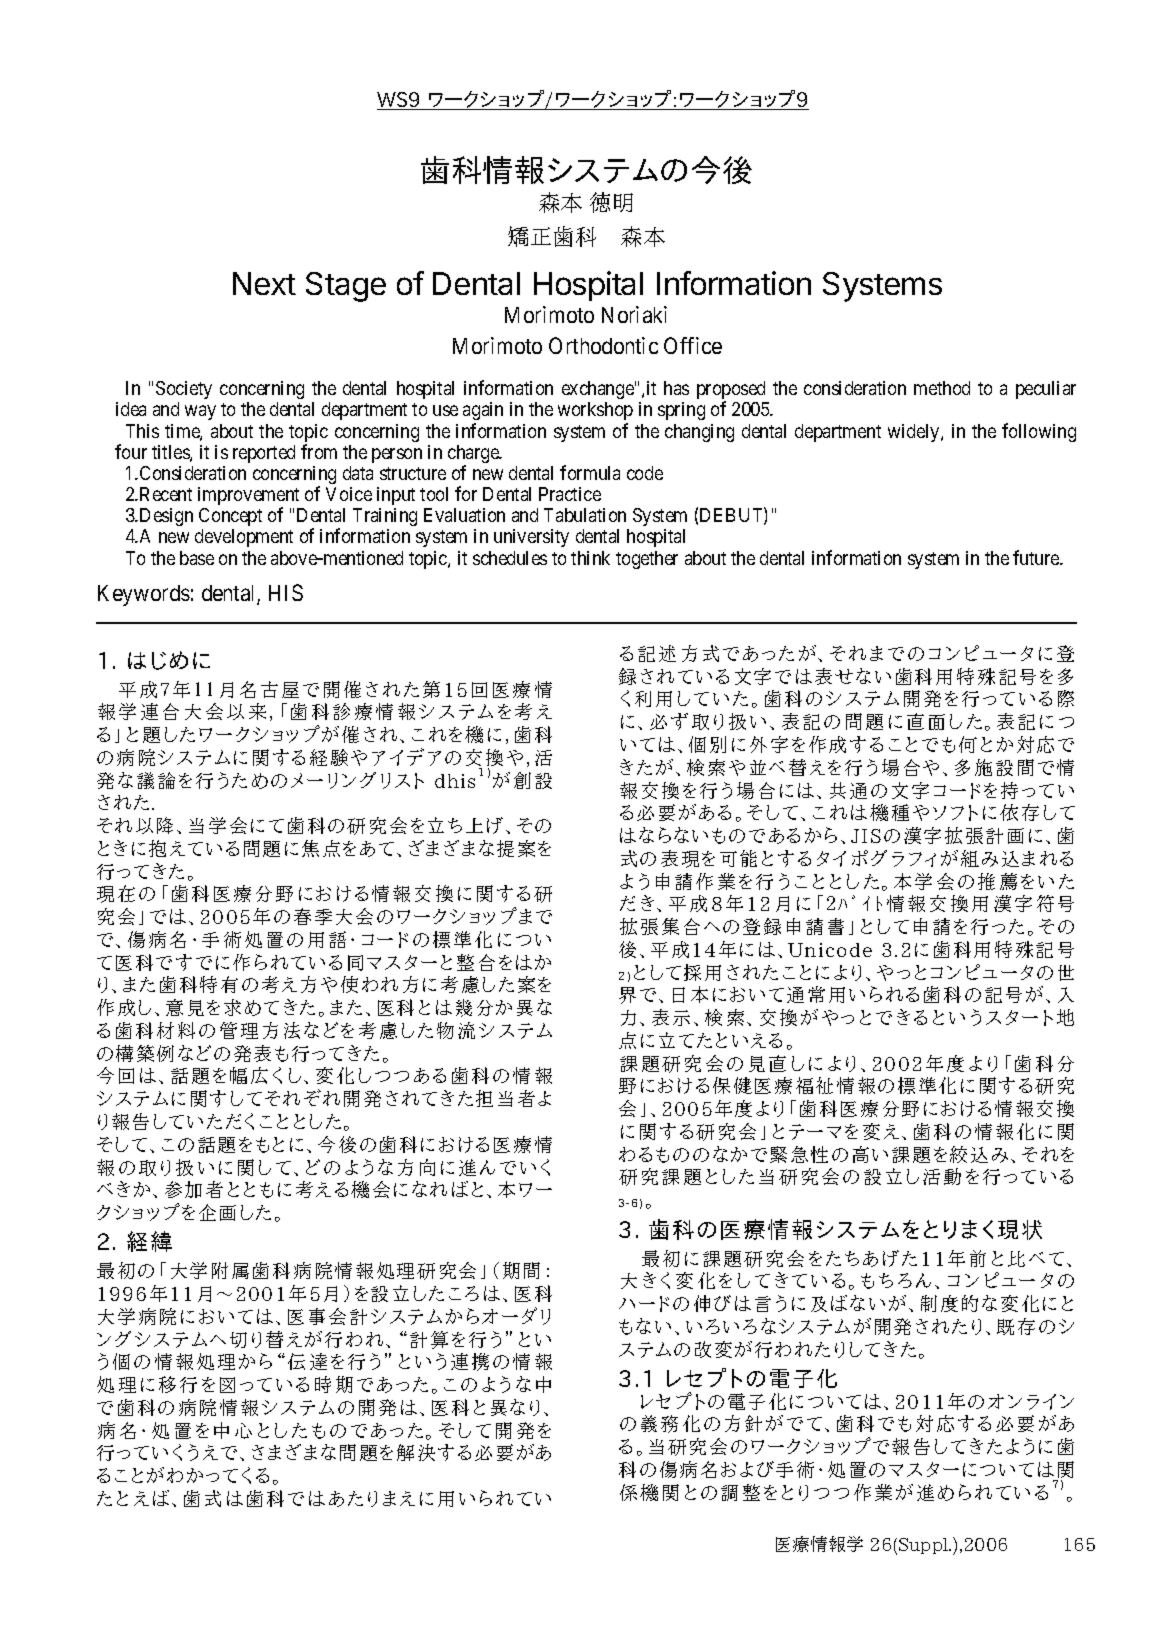  I want to click on improvement, so click(248, 497).
